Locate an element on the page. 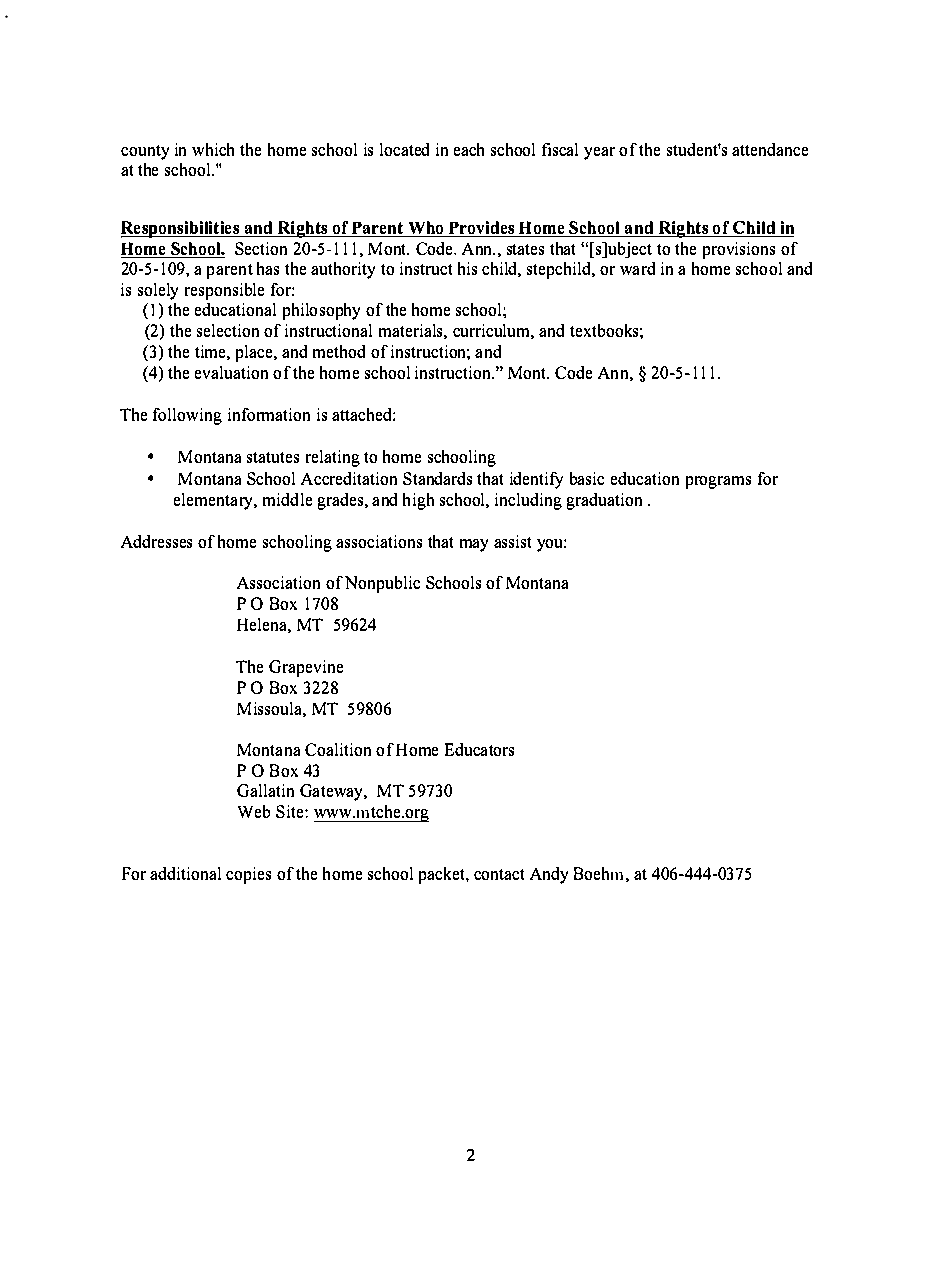 The width and height of the document is (952, 1263). attendance is located at coordinates (770, 149).
